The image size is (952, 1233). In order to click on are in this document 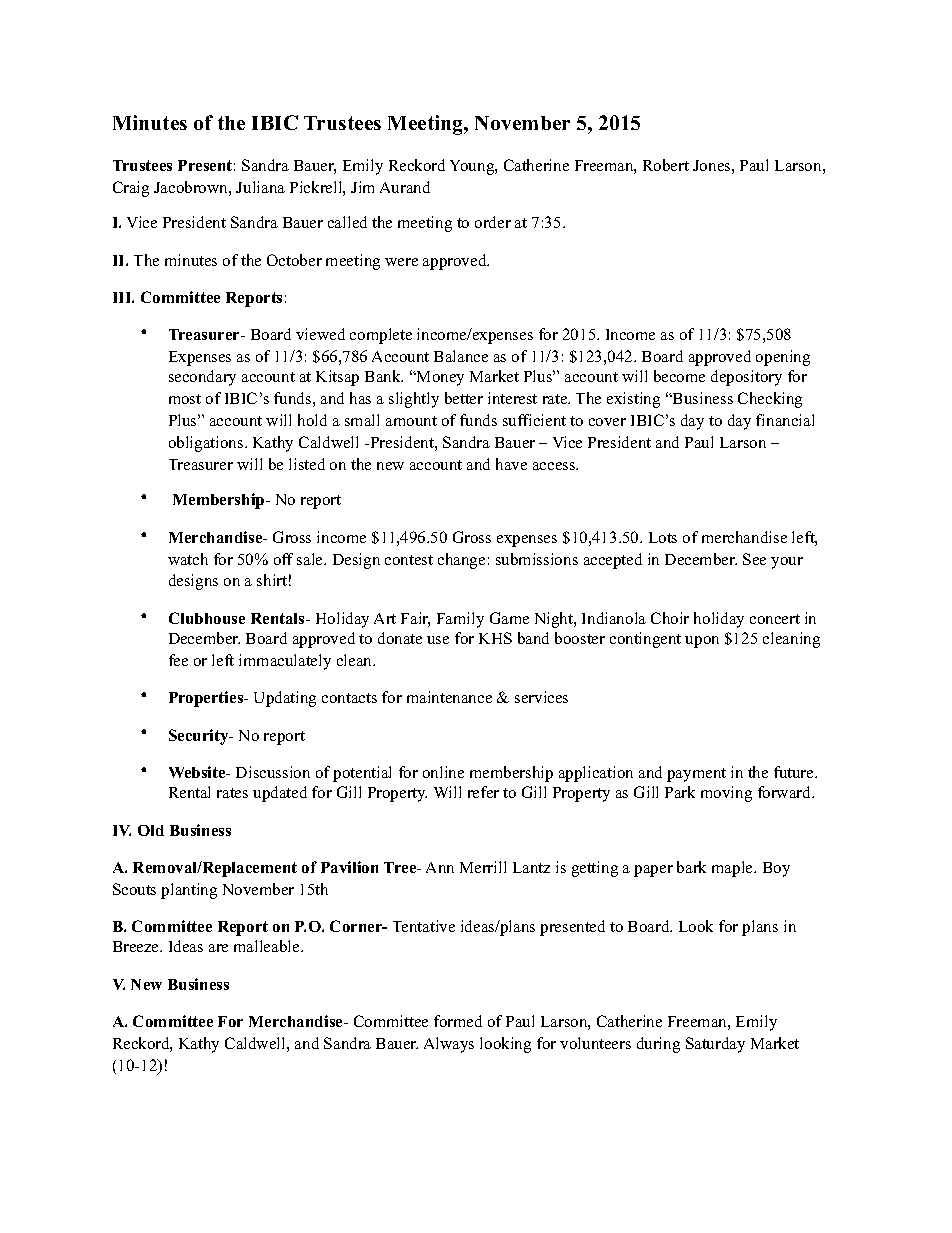, I will do `click(218, 948)`.
